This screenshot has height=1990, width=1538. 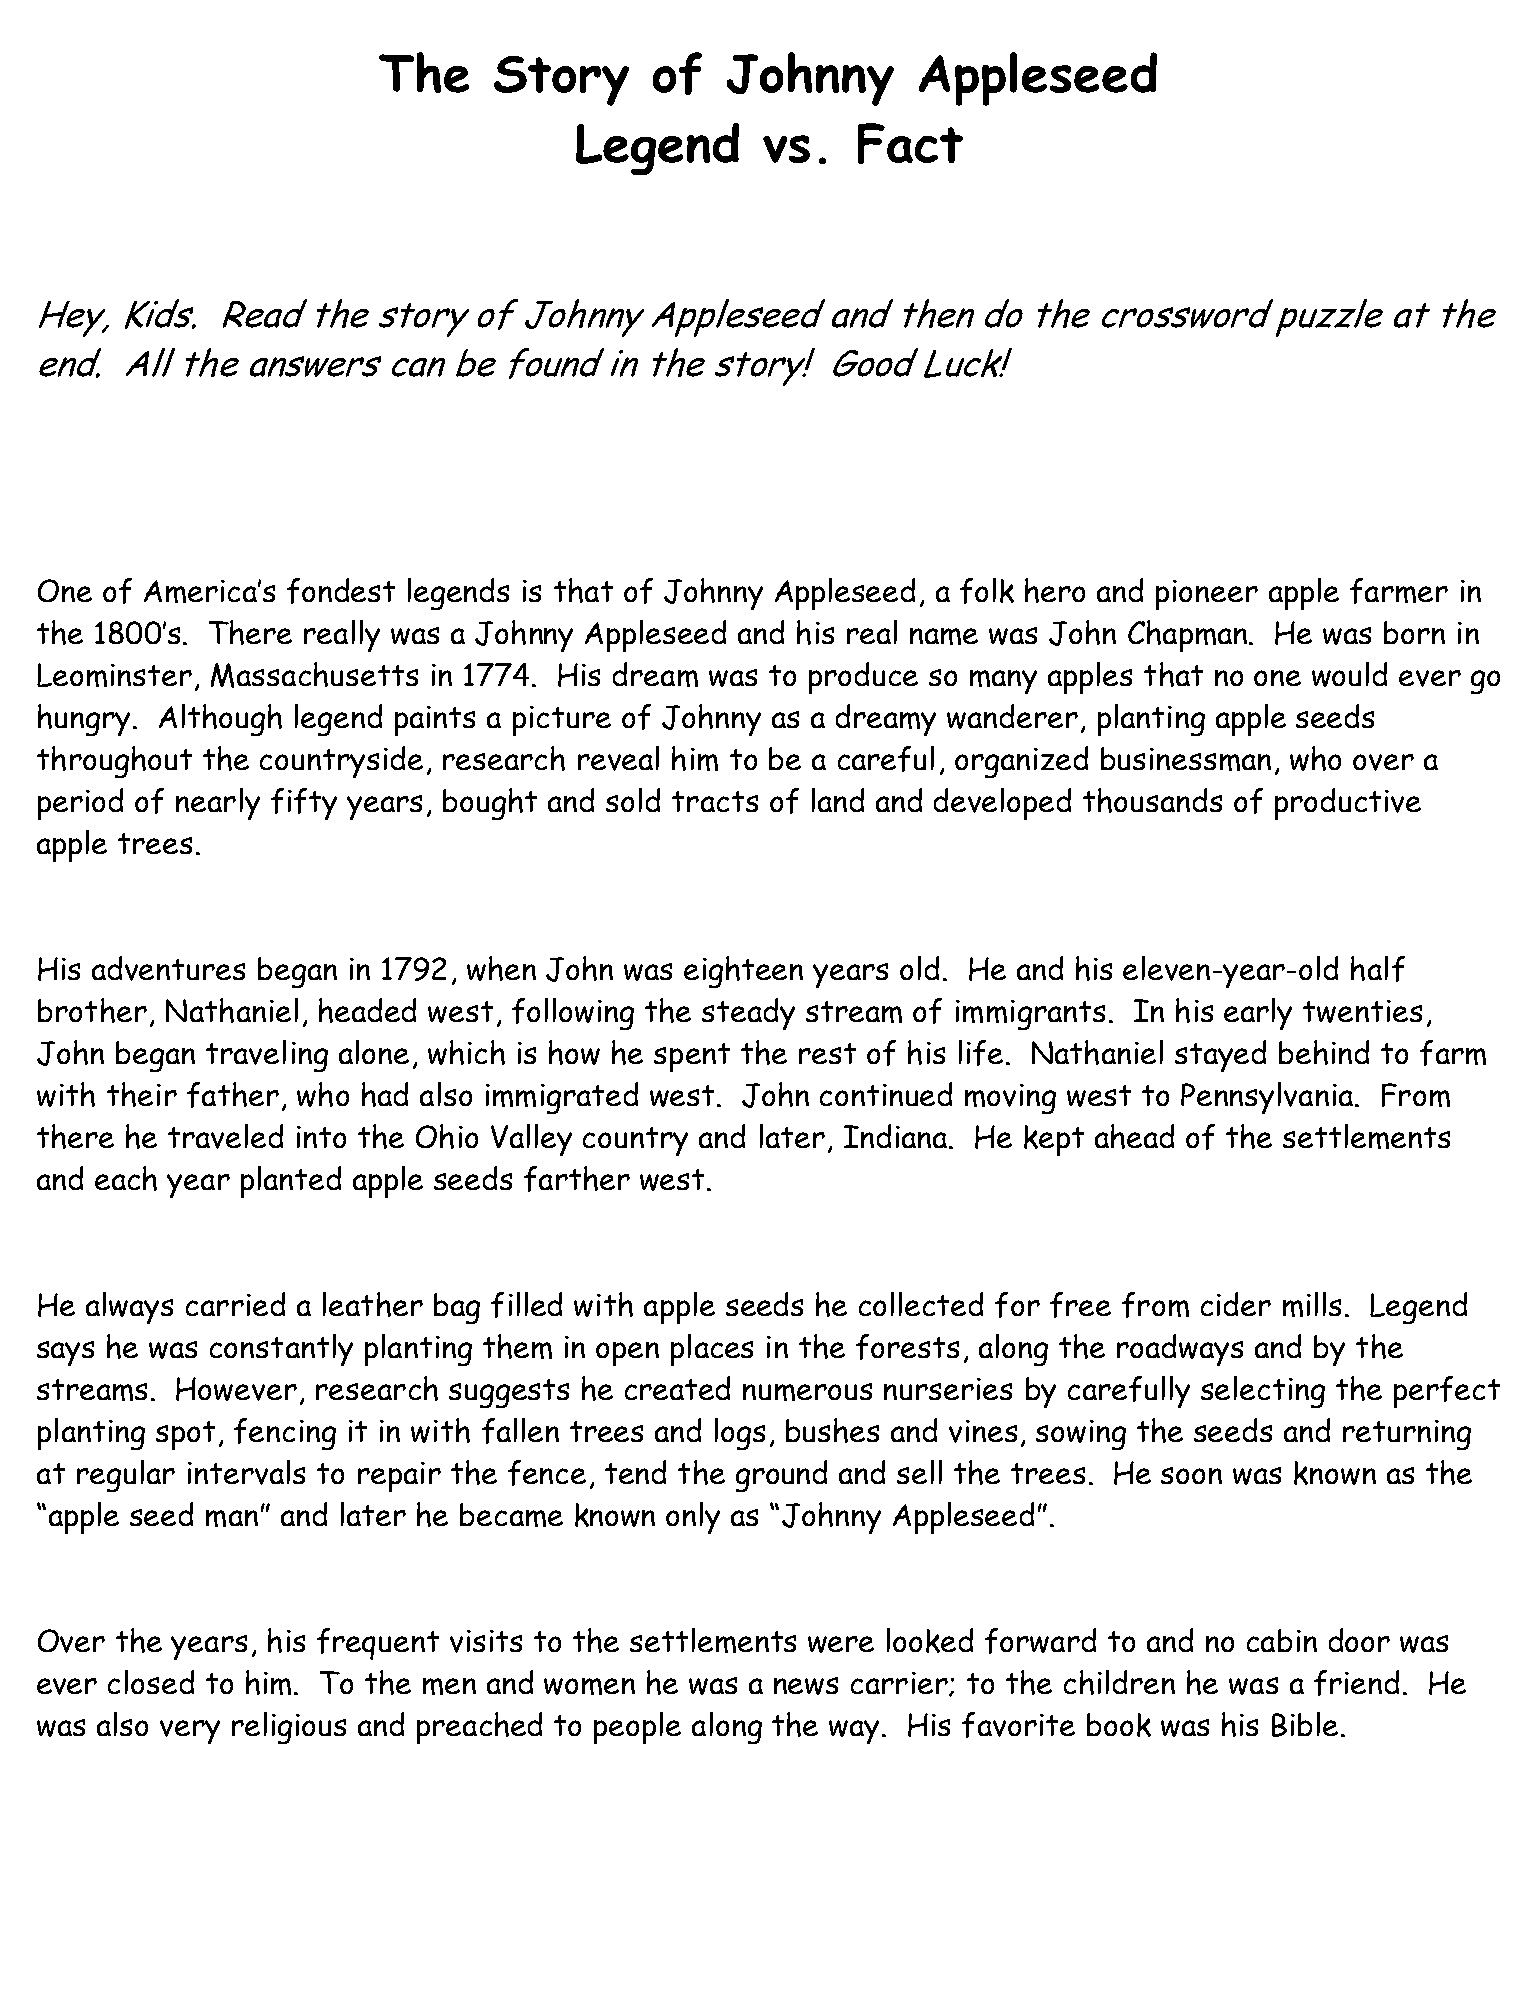 I want to click on pioneer, so click(x=1207, y=595).
